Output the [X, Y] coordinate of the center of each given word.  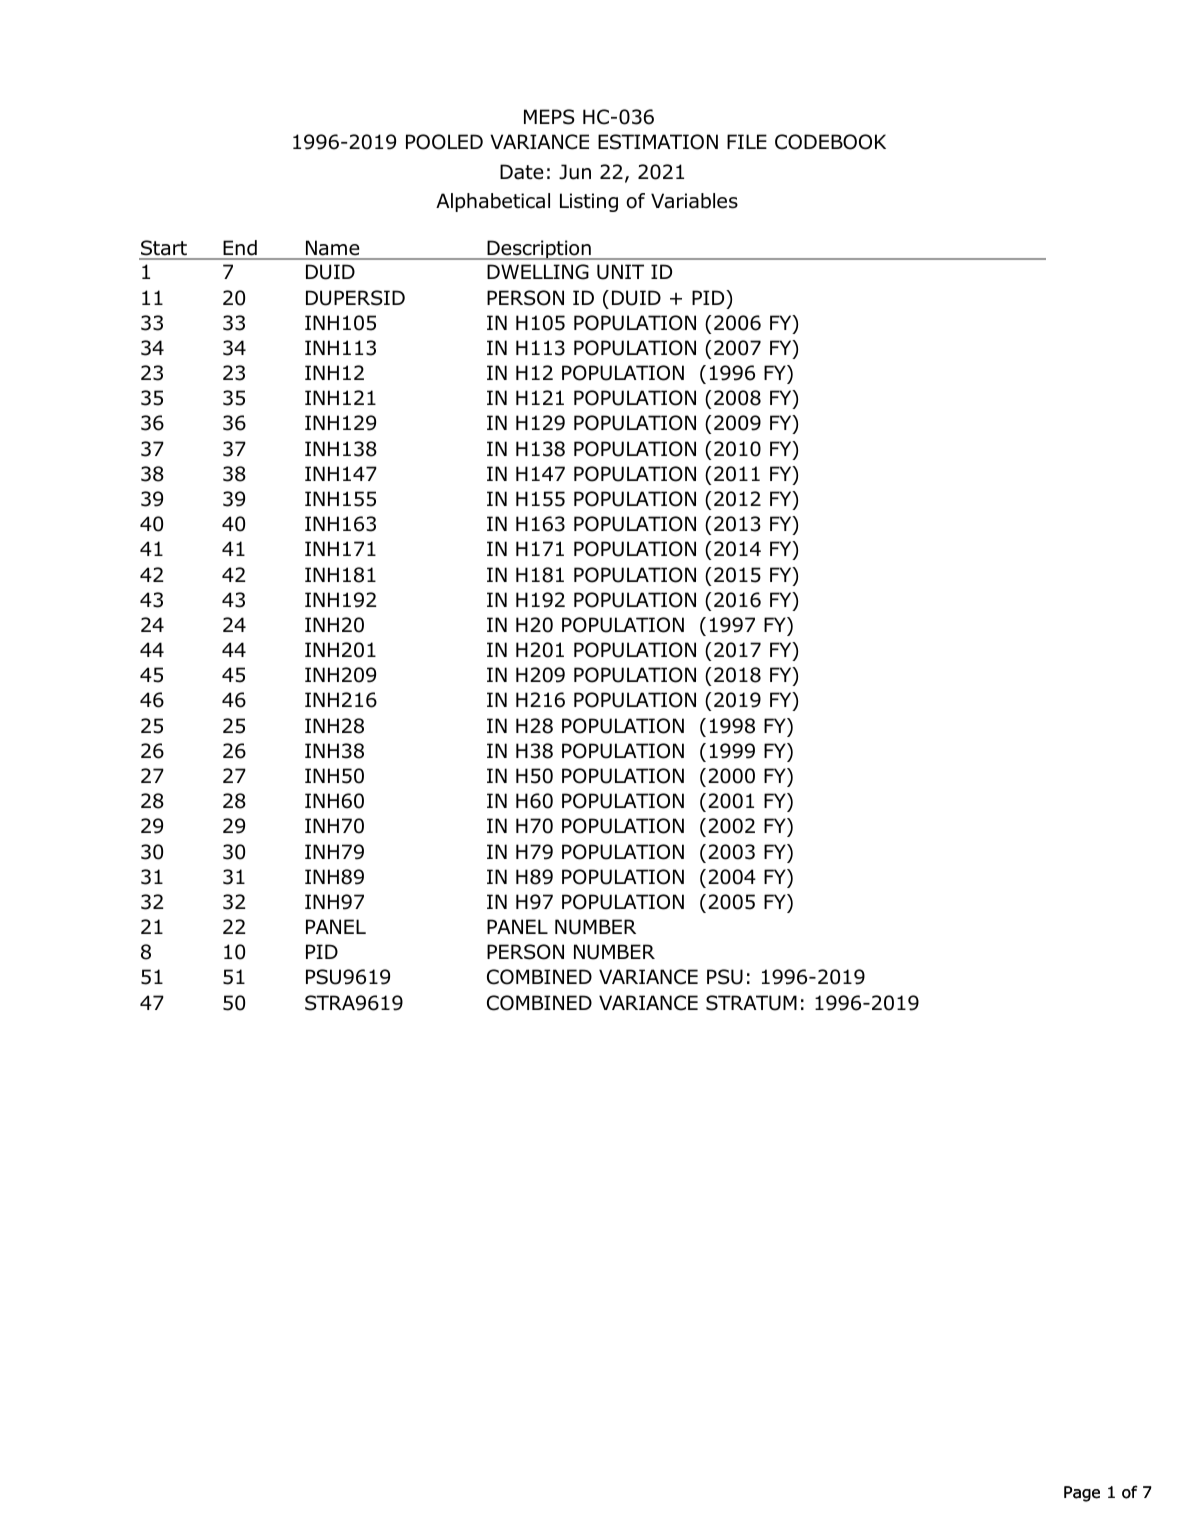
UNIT [620, 272]
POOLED [444, 142]
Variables [694, 201]
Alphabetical [493, 202]
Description [539, 250]
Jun [575, 172]
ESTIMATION [658, 142]
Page [1082, 1494]
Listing [589, 202]
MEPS [549, 117]
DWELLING [538, 272]
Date [522, 172]
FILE [747, 141]
